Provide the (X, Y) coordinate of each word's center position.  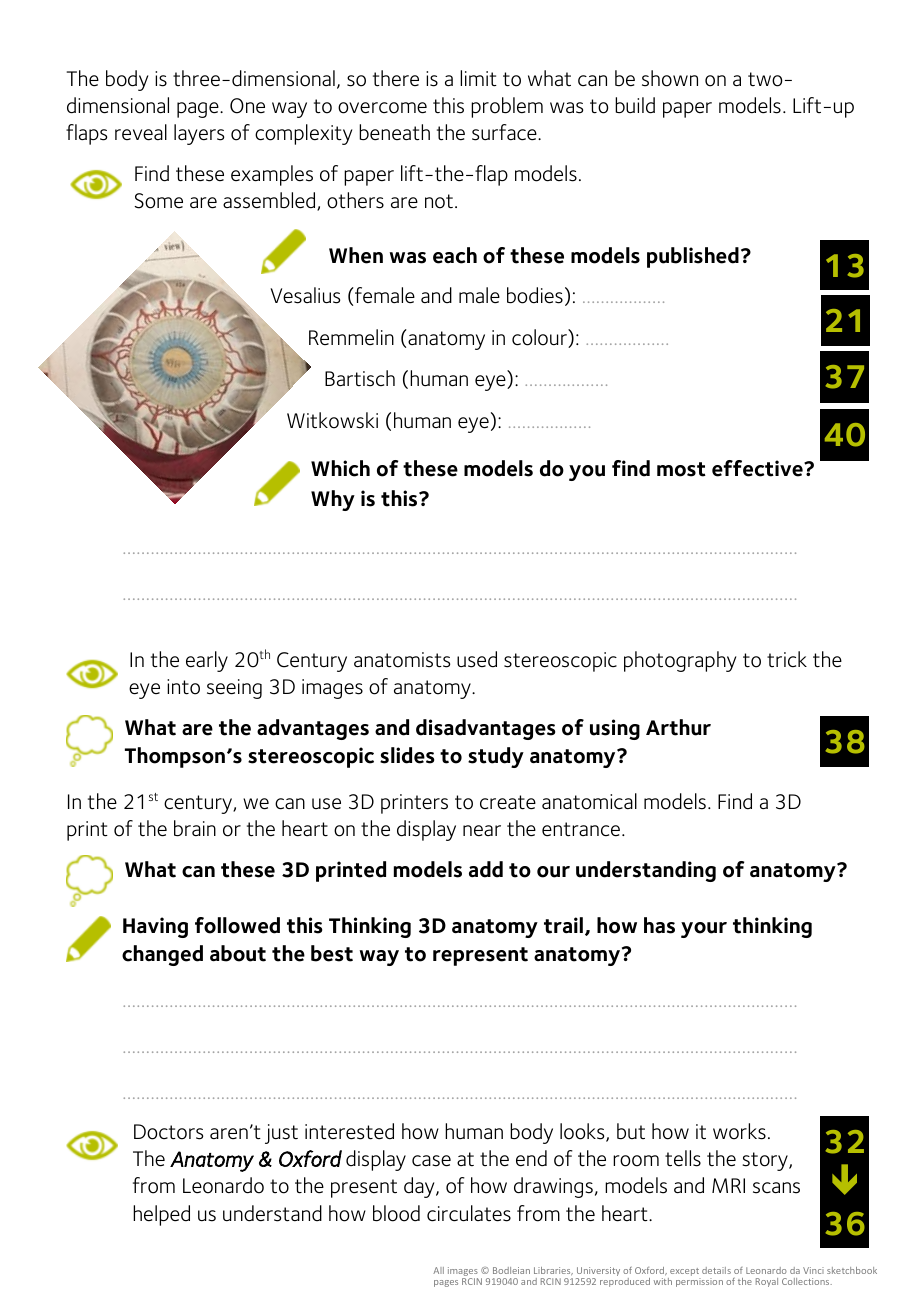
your (704, 930)
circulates (469, 1213)
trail (563, 925)
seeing (234, 689)
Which (340, 468)
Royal (767, 1282)
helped (161, 1215)
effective (758, 468)
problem (507, 107)
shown (670, 78)
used (477, 659)
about (238, 953)
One (247, 106)
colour (540, 338)
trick (787, 659)
